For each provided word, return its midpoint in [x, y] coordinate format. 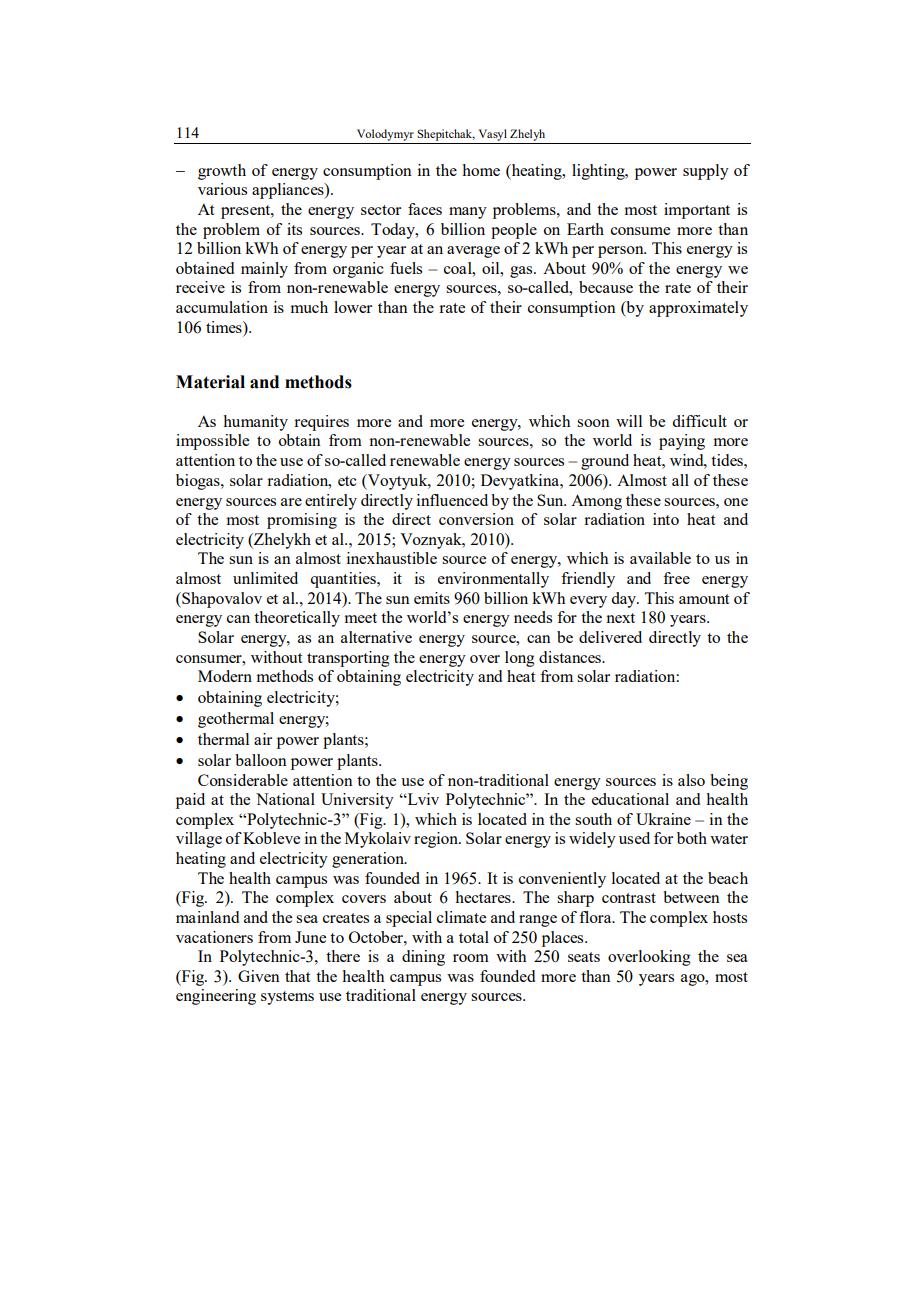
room [471, 958]
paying [682, 442]
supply [706, 172]
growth [222, 172]
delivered [610, 637]
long [520, 659]
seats [584, 957]
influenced [452, 500]
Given [259, 976]
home [481, 170]
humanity [255, 423]
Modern [225, 676]
